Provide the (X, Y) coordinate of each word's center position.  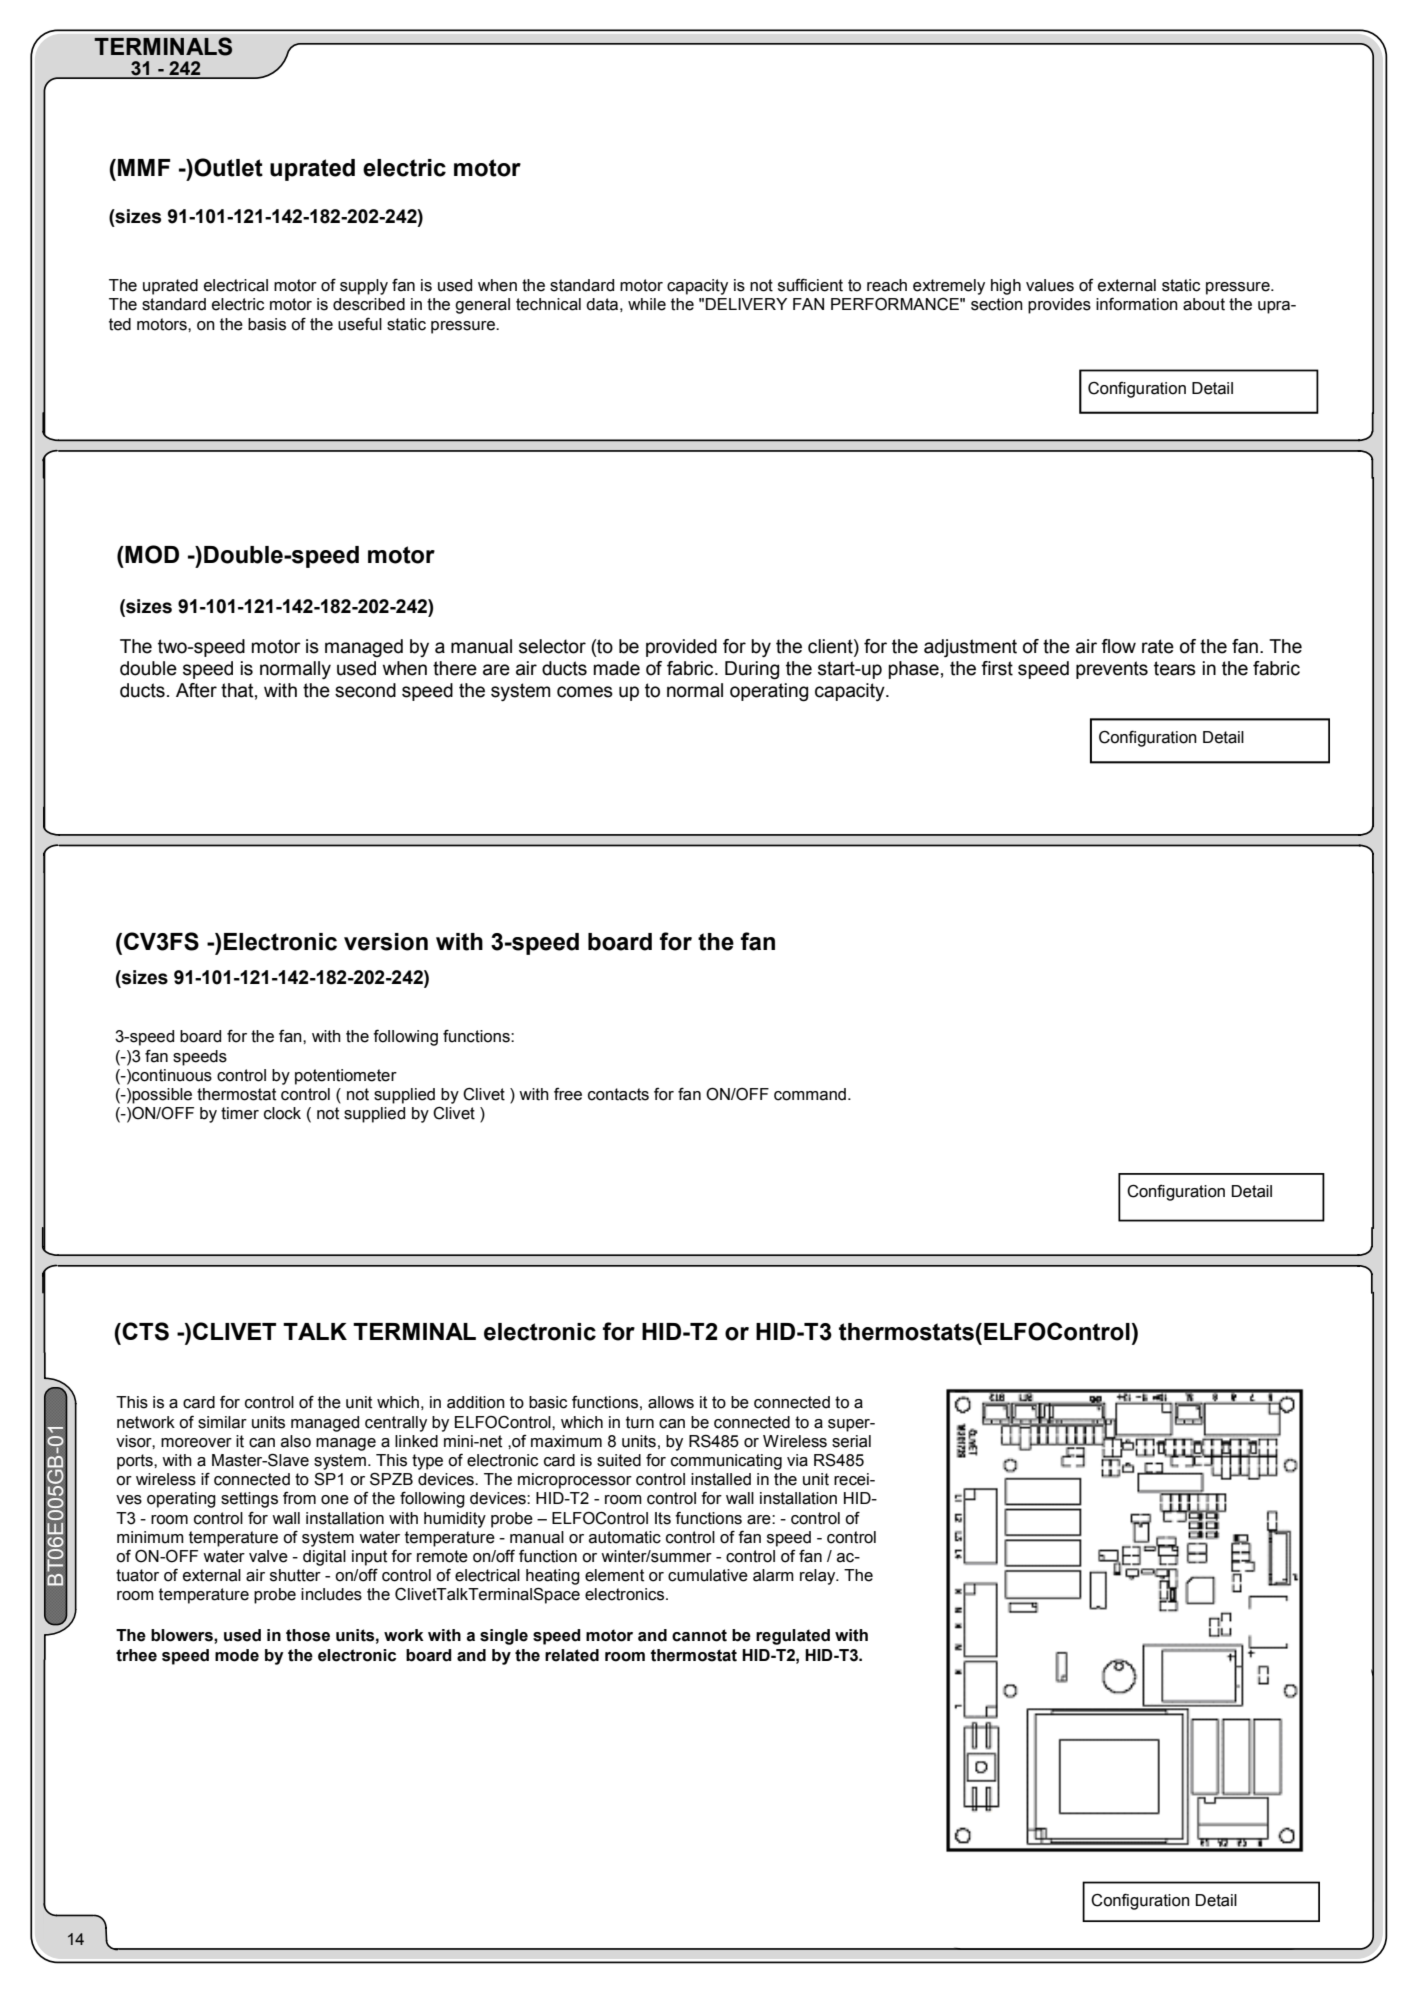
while (647, 304)
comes (585, 692)
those (308, 1635)
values (1050, 285)
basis (267, 324)
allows (671, 1402)
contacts (618, 1094)
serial (851, 1441)
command (810, 1094)
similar (222, 1422)
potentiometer (346, 1077)
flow (1118, 646)
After (196, 690)
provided (681, 648)
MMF (144, 167)
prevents (1112, 670)
